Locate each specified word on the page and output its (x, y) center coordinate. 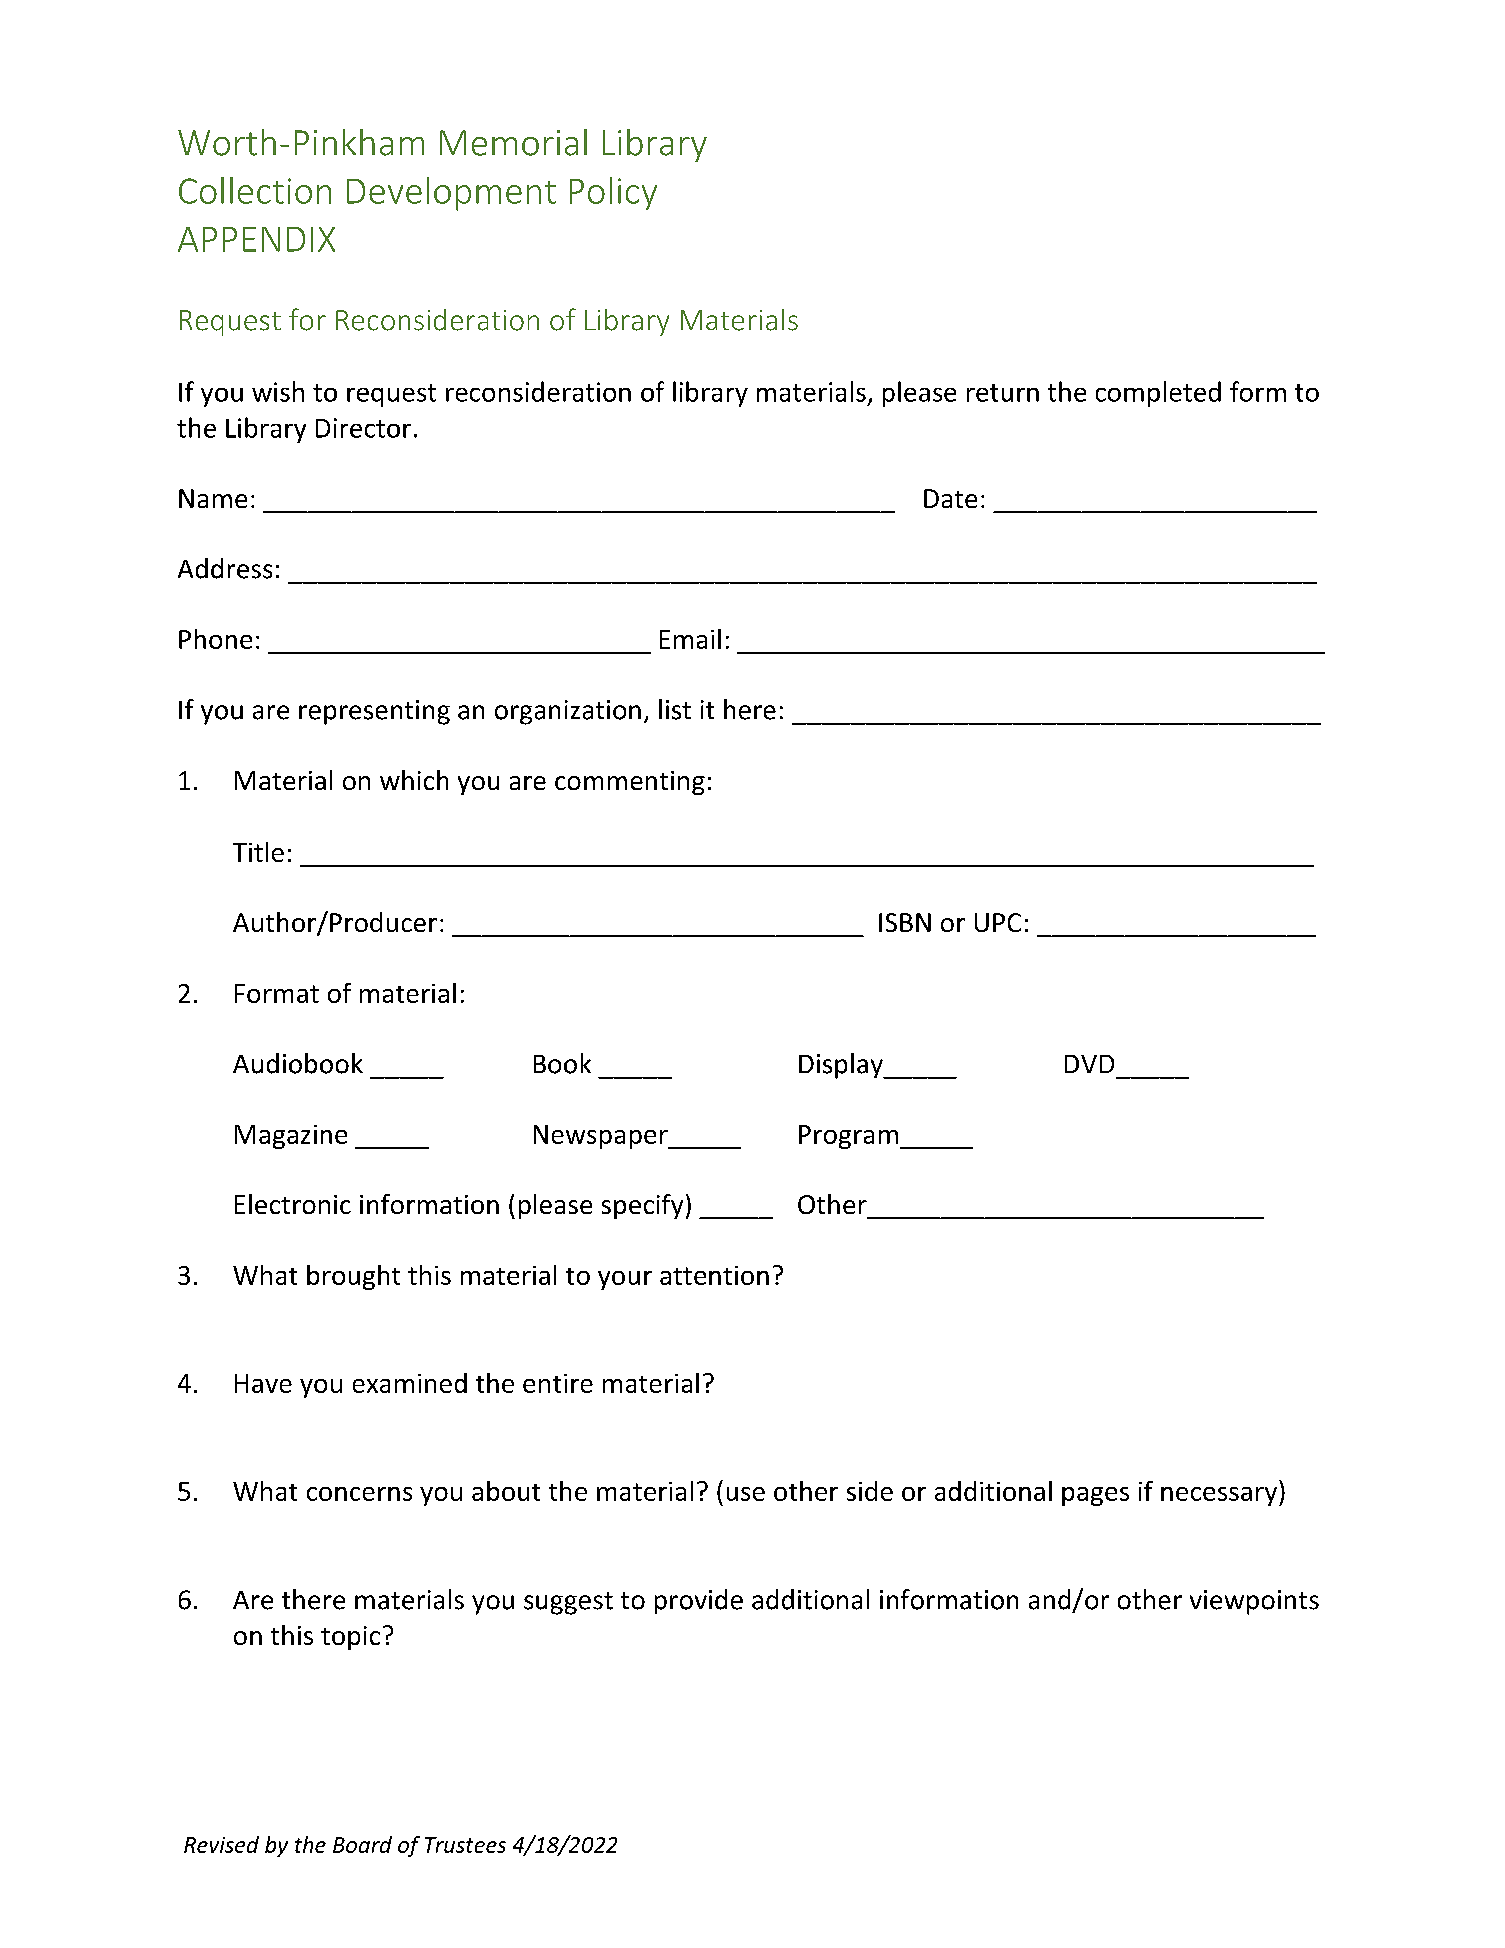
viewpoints (1254, 1602)
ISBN (905, 922)
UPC (998, 922)
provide (699, 1601)
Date (950, 498)
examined (410, 1383)
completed (1158, 394)
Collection (255, 190)
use (746, 1494)
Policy (613, 193)
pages (1095, 1496)
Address (225, 568)
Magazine (291, 1137)
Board (362, 1844)
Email (690, 639)
